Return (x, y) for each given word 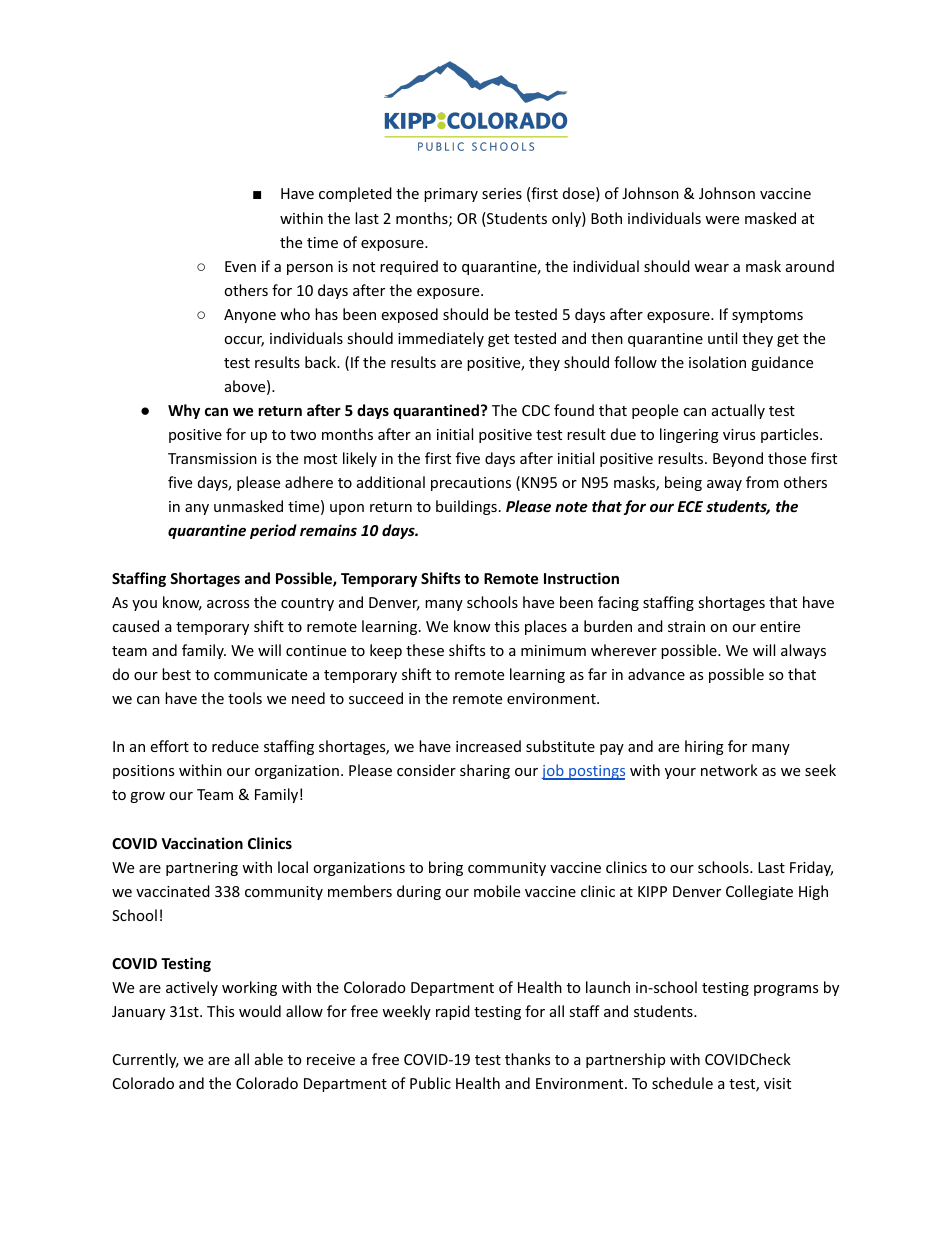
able (269, 1059)
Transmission (212, 458)
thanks (527, 1059)
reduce (235, 746)
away (724, 485)
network (729, 770)
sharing (485, 771)
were (722, 220)
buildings (466, 507)
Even (240, 266)
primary (451, 195)
